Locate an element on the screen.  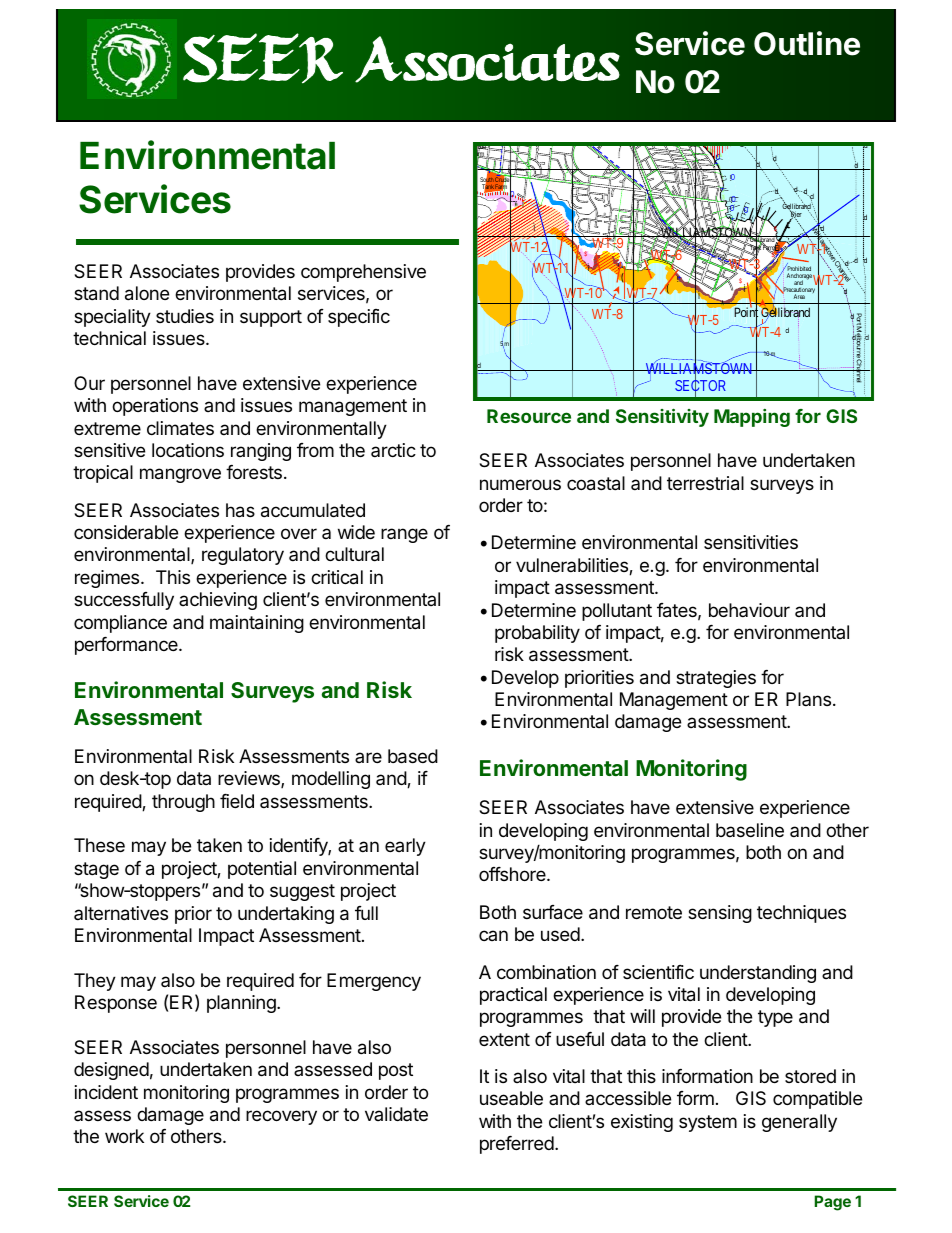
achieving is located at coordinates (218, 601).
